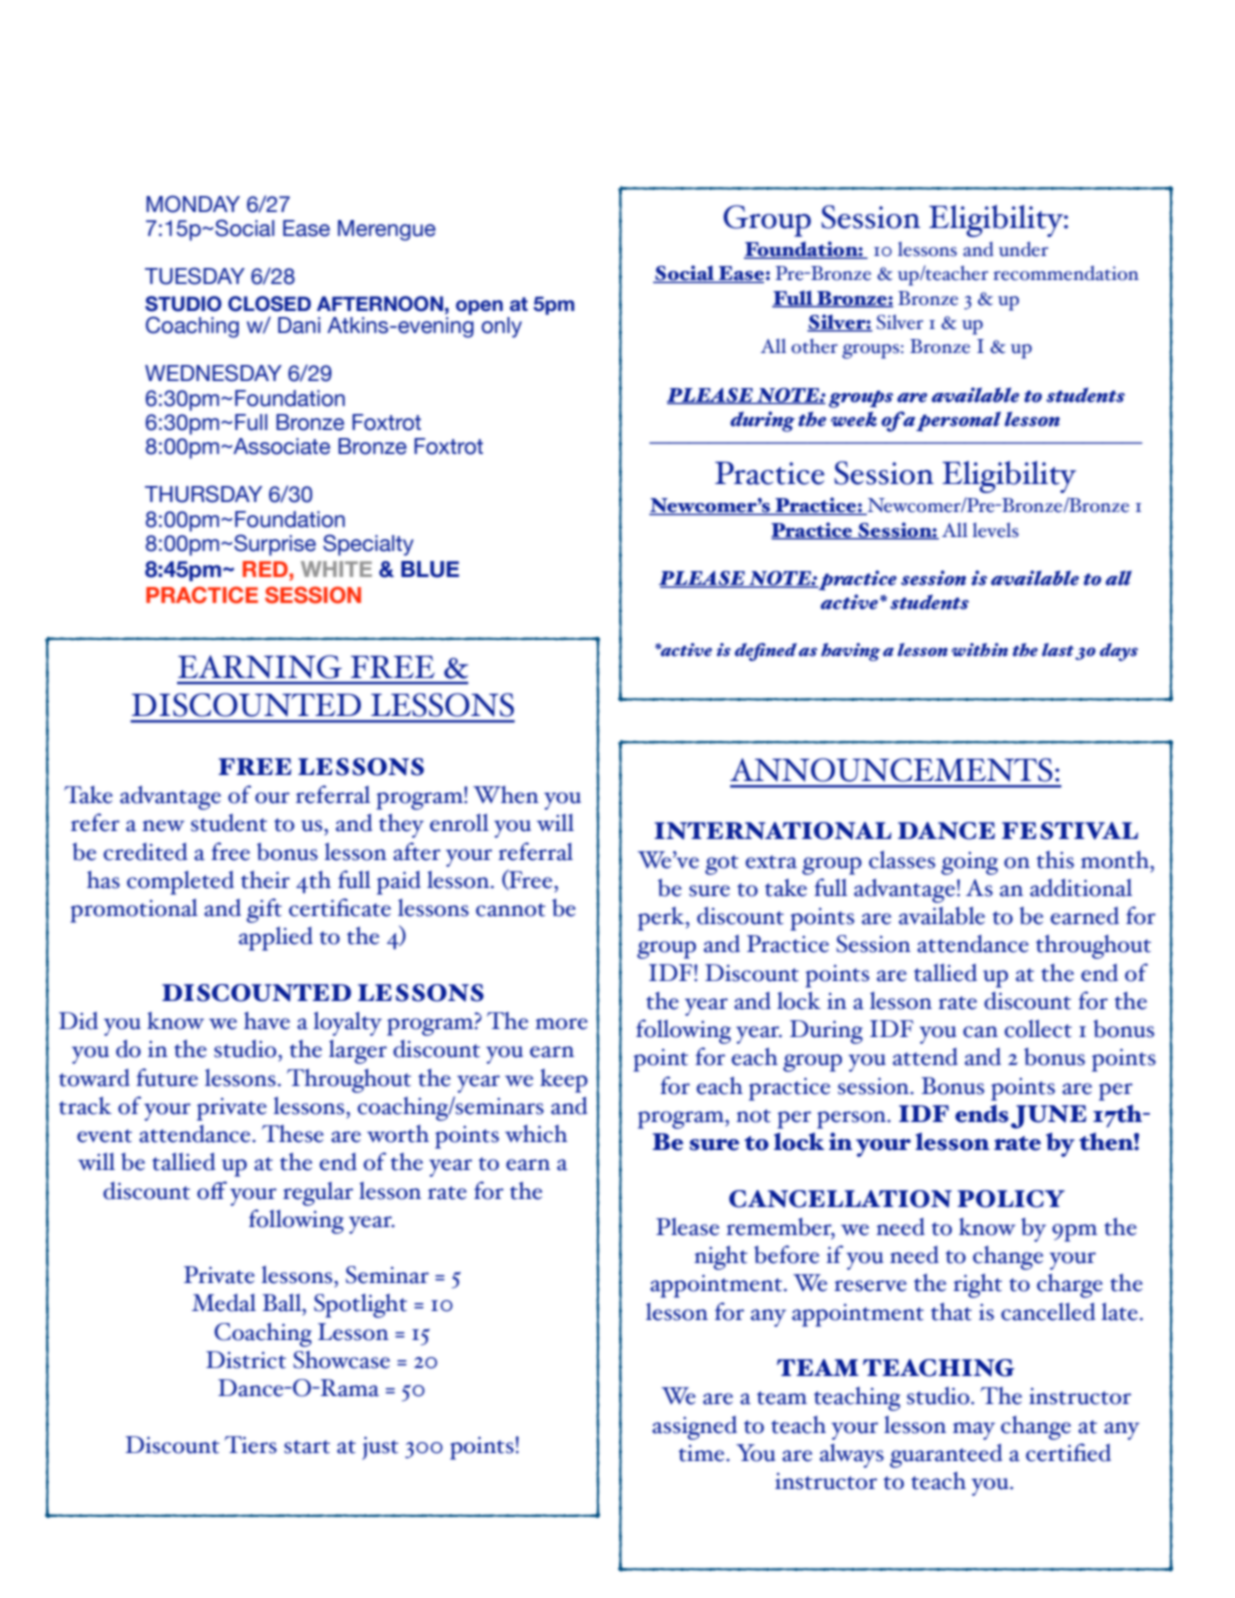 The height and width of the screenshot is (1598, 1235). What do you see at coordinates (969, 863) in the screenshot?
I see `going` at bounding box center [969, 863].
